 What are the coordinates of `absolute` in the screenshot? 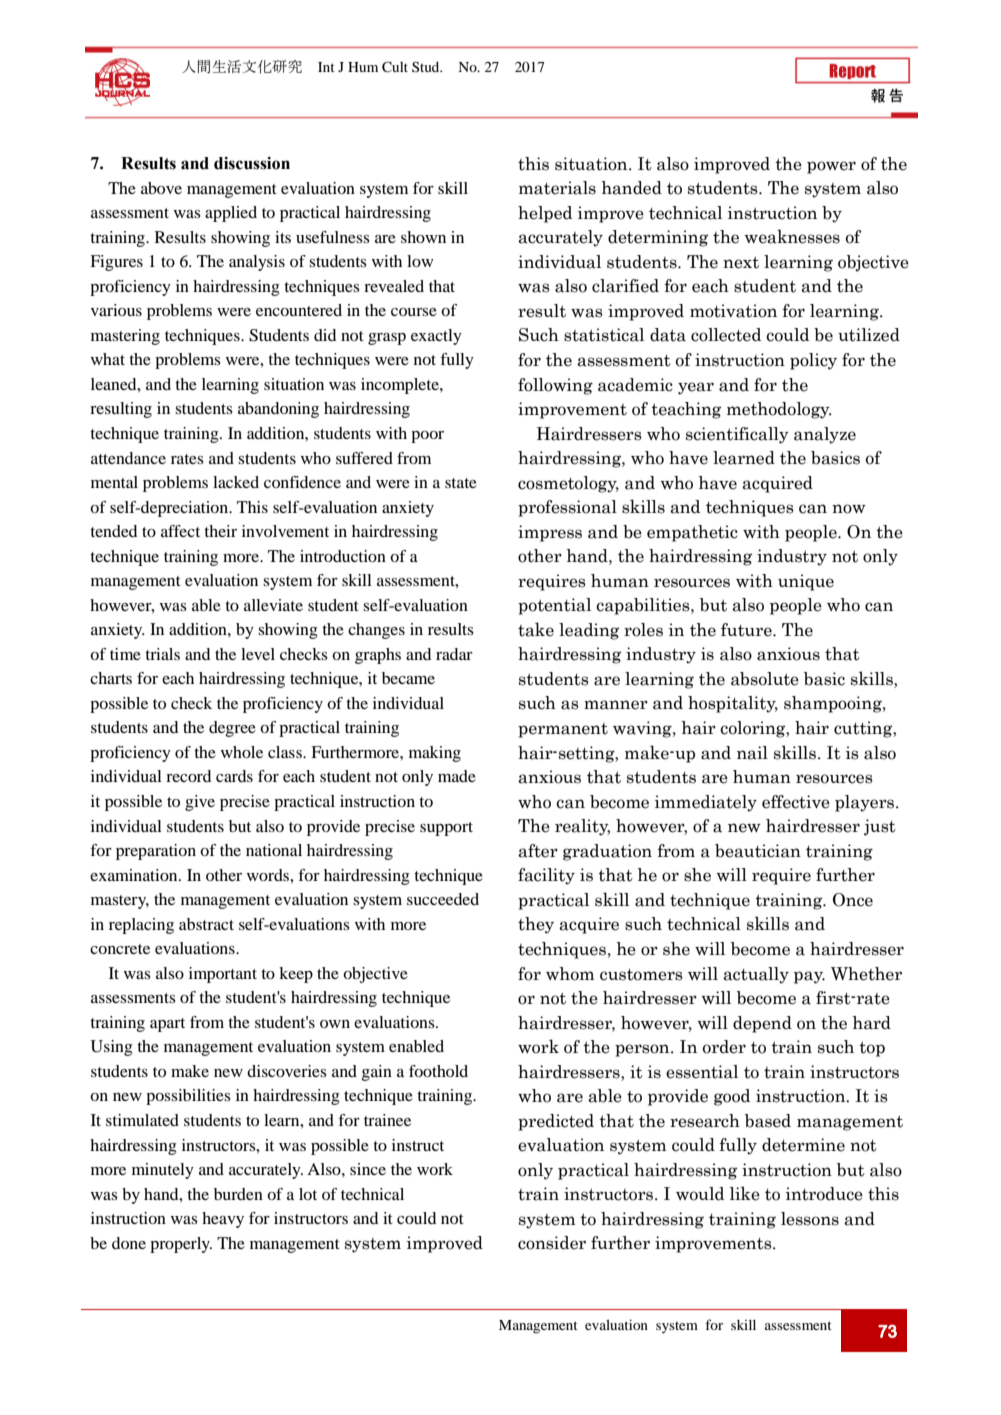 It's located at (765, 679).
